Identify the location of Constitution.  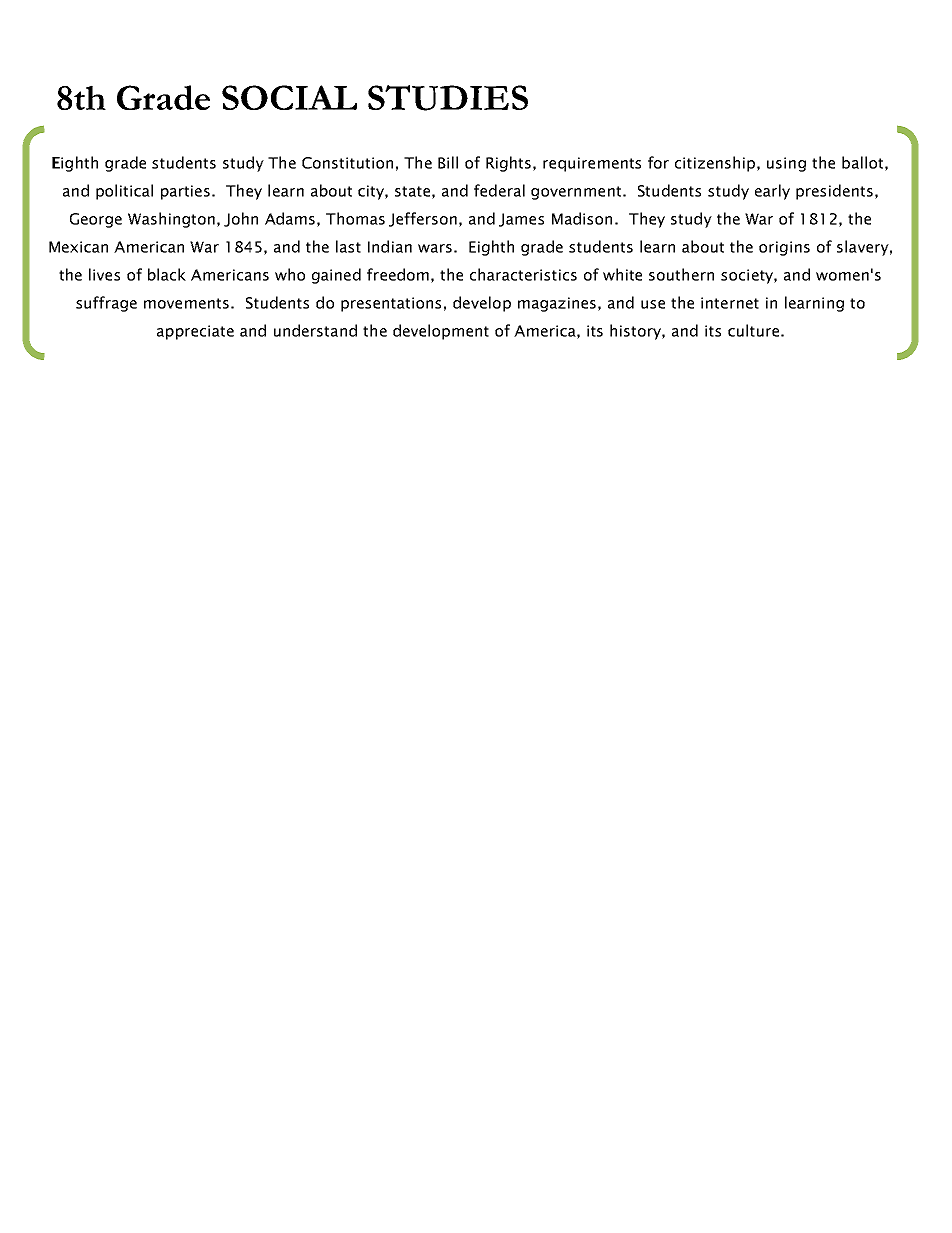
(347, 163).
